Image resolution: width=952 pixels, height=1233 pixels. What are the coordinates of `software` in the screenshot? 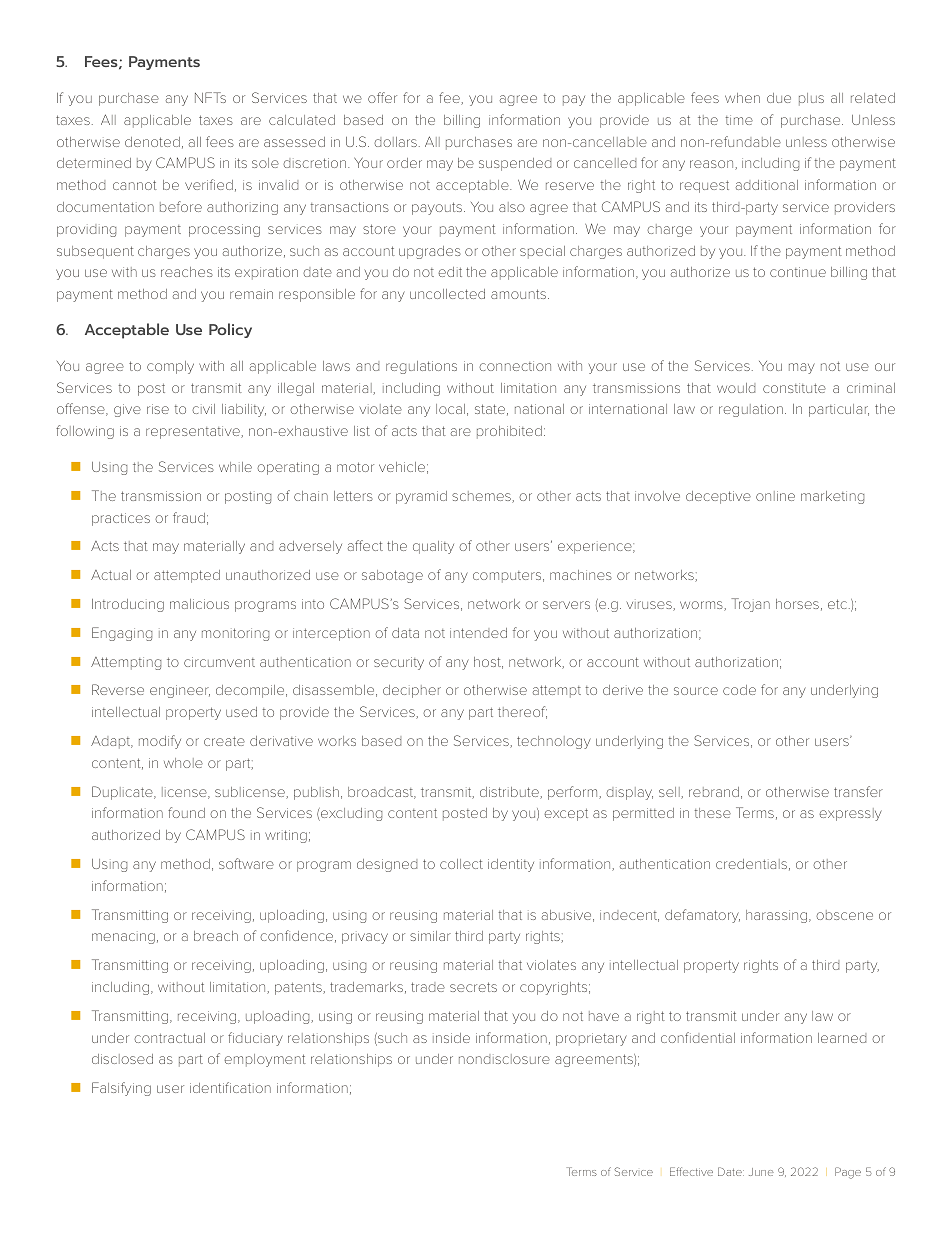 It's located at (246, 863).
